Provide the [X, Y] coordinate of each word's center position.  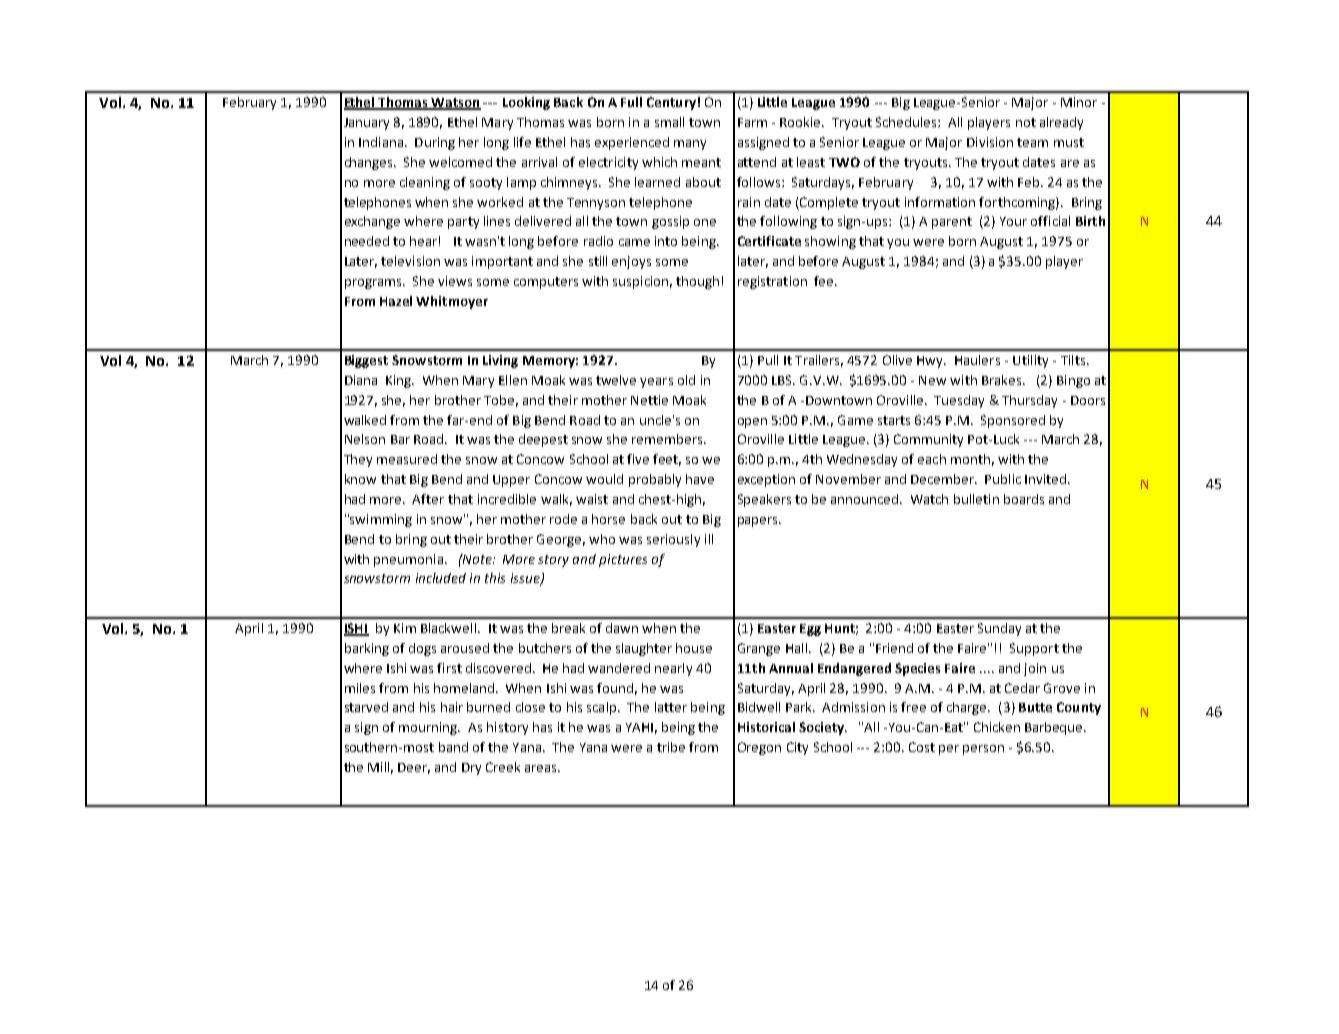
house [694, 648]
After [428, 499]
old [686, 380]
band [453, 747]
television [410, 261]
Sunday [999, 629]
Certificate [769, 241]
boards [1024, 499]
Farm [752, 122]
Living [500, 361]
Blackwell [450, 628]
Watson [455, 104]
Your [1013, 221]
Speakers [764, 500]
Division [990, 142]
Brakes [1003, 380]
